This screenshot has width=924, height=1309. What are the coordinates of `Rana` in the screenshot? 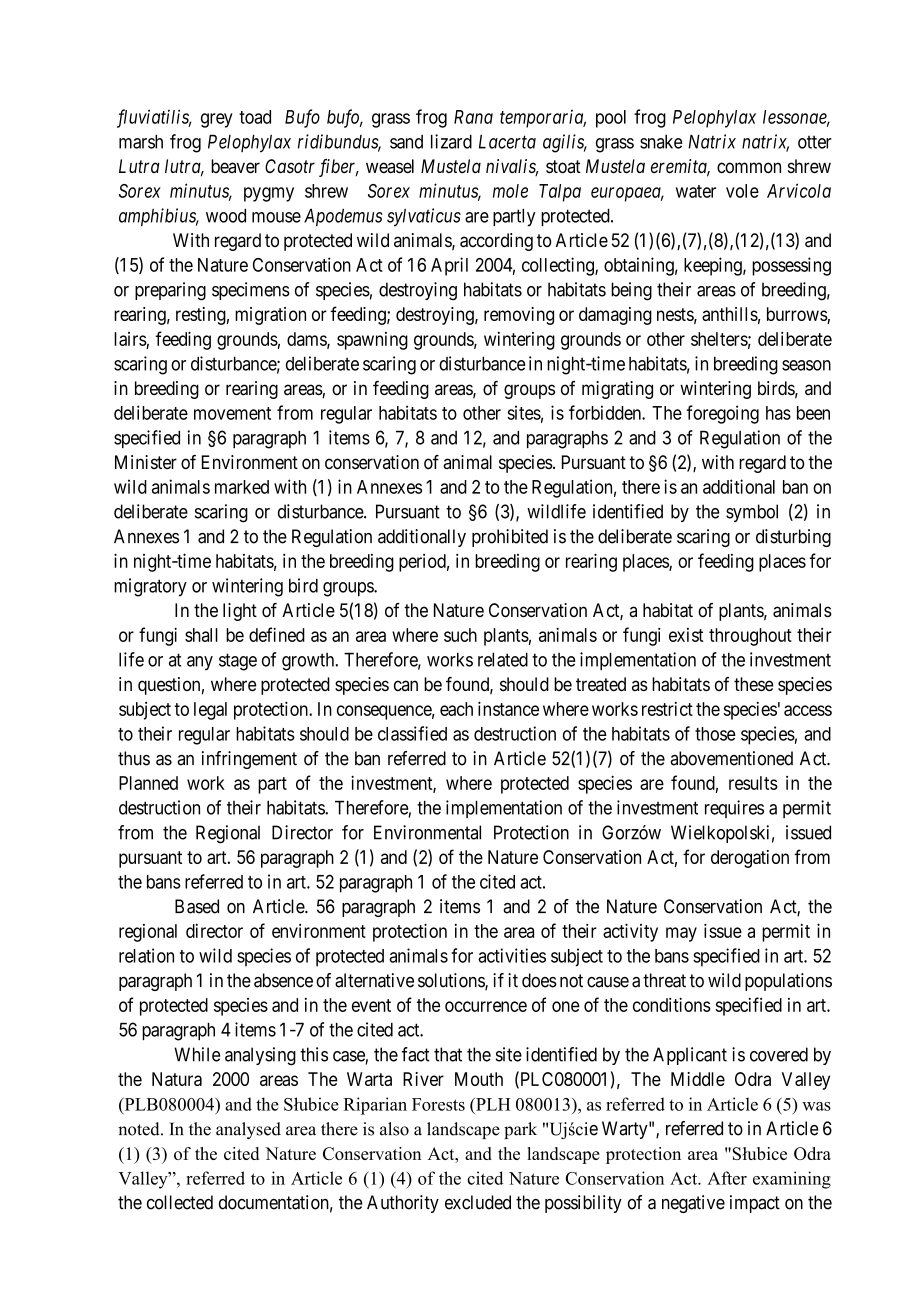 It's located at (473, 117).
